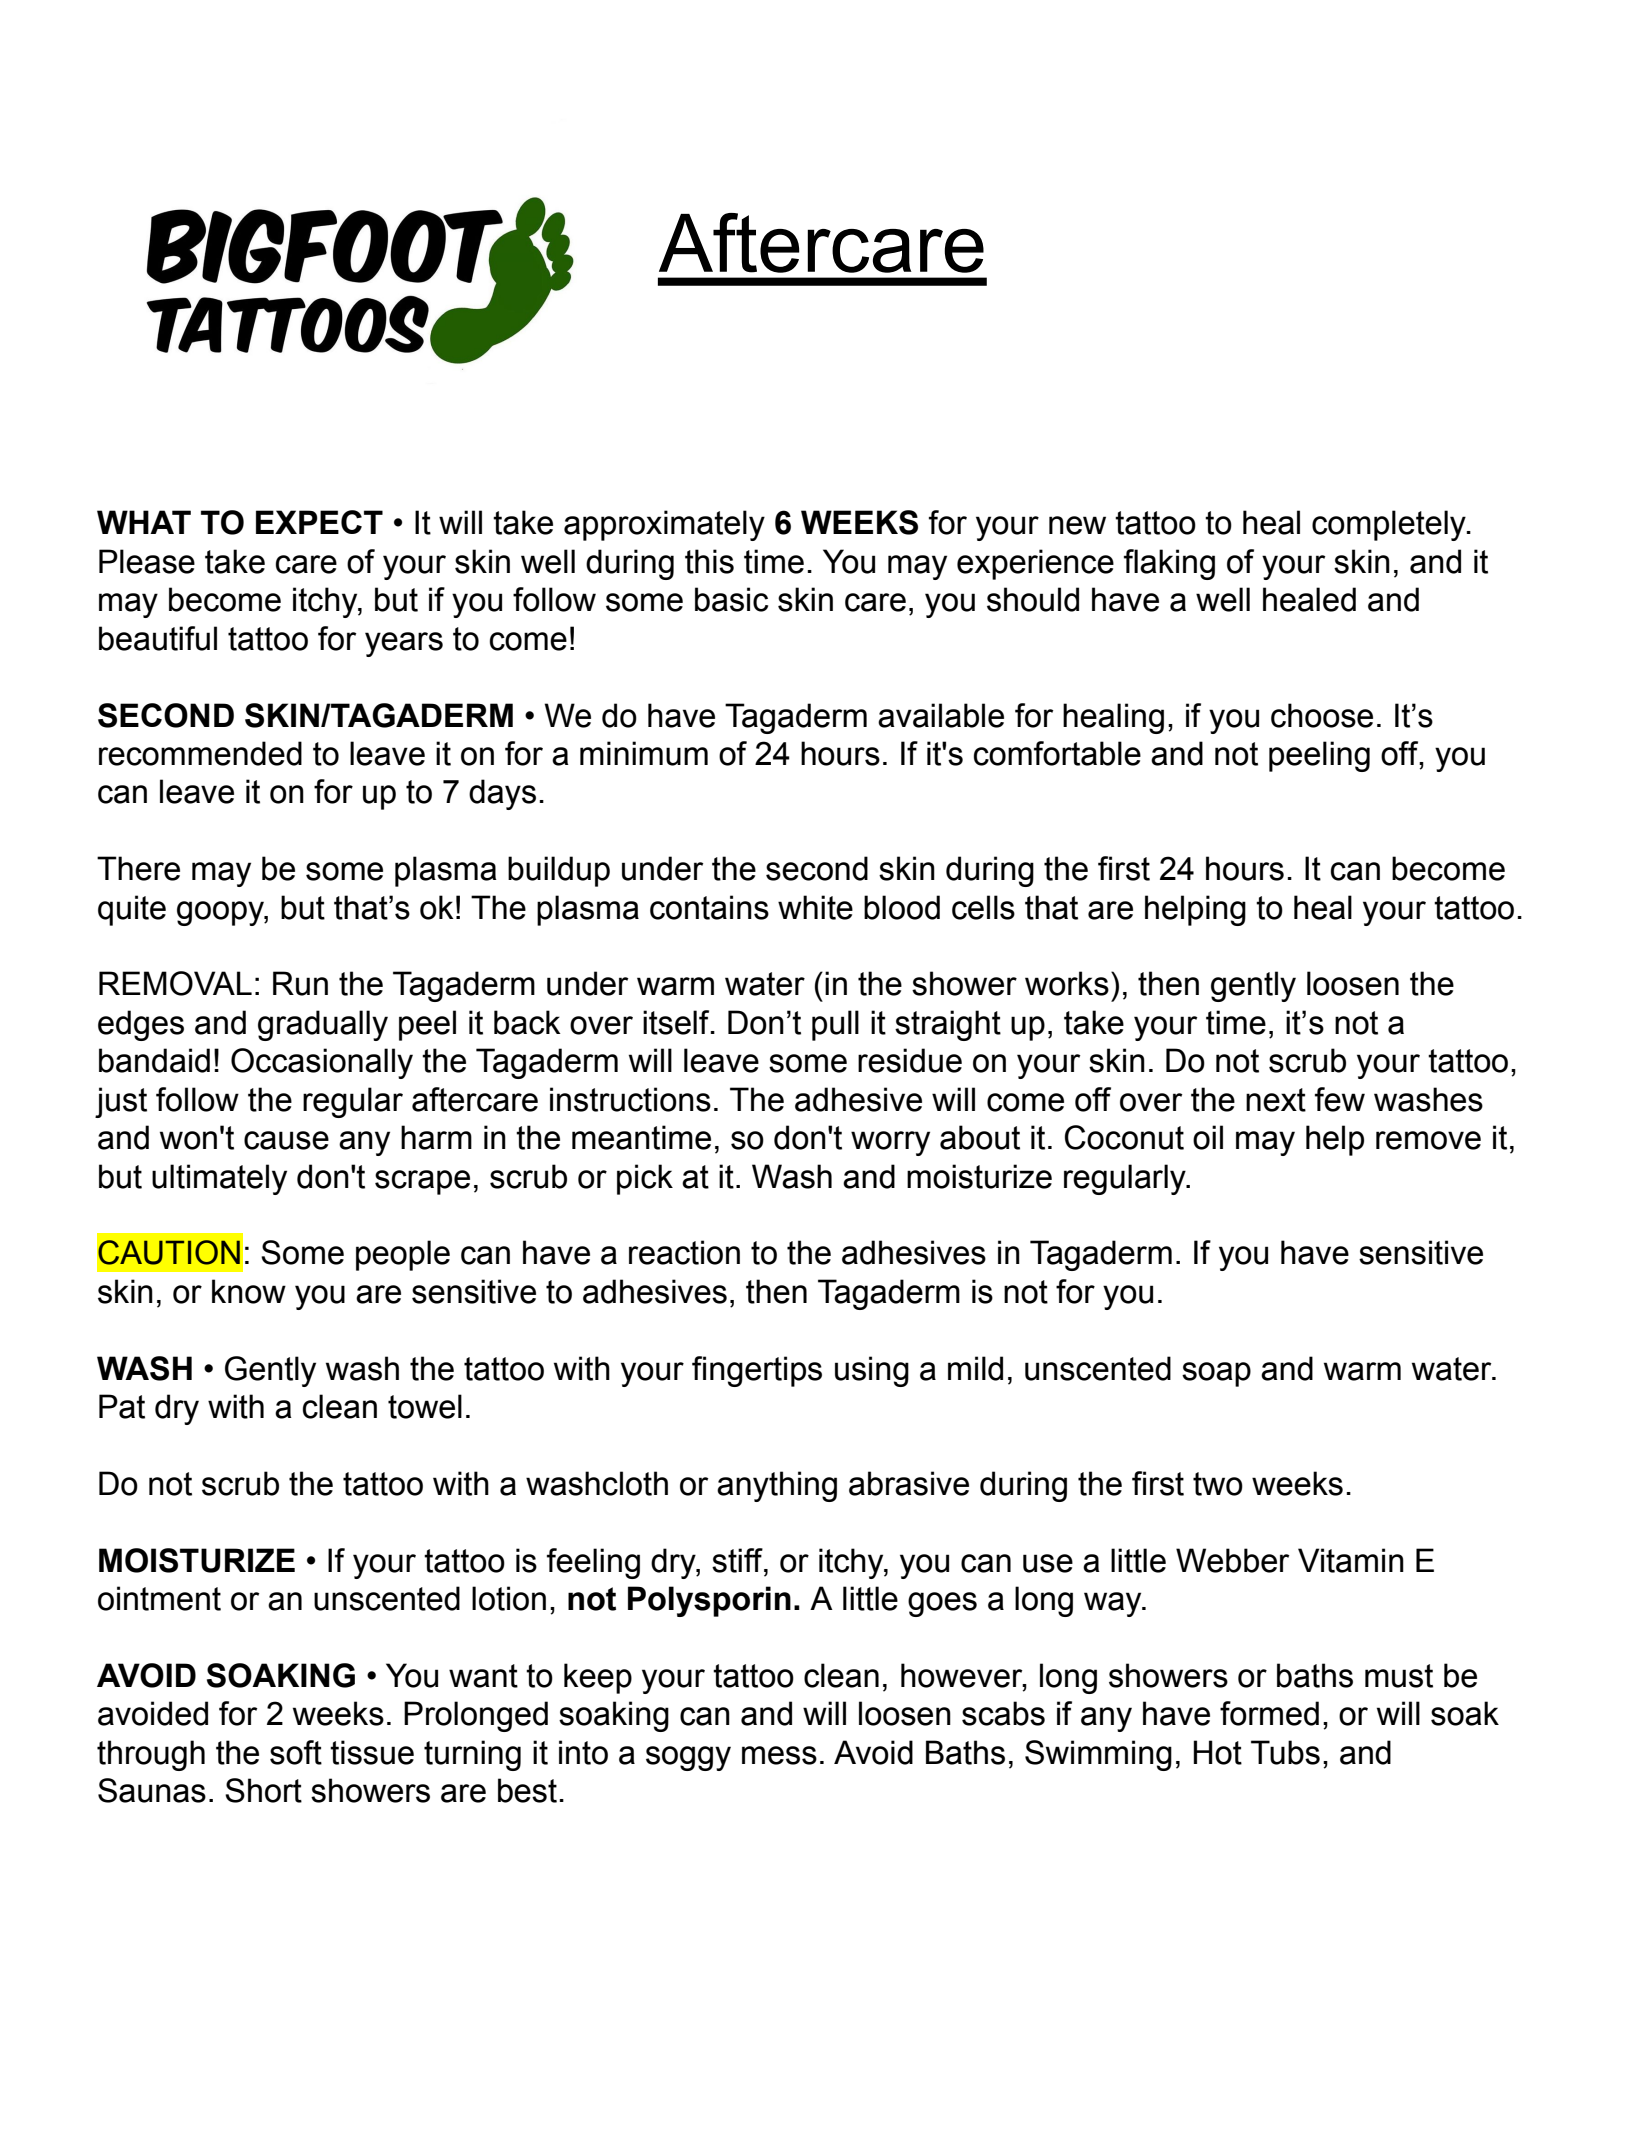 Image resolution: width=1650 pixels, height=2135 pixels. I want to click on soft, so click(296, 1752).
